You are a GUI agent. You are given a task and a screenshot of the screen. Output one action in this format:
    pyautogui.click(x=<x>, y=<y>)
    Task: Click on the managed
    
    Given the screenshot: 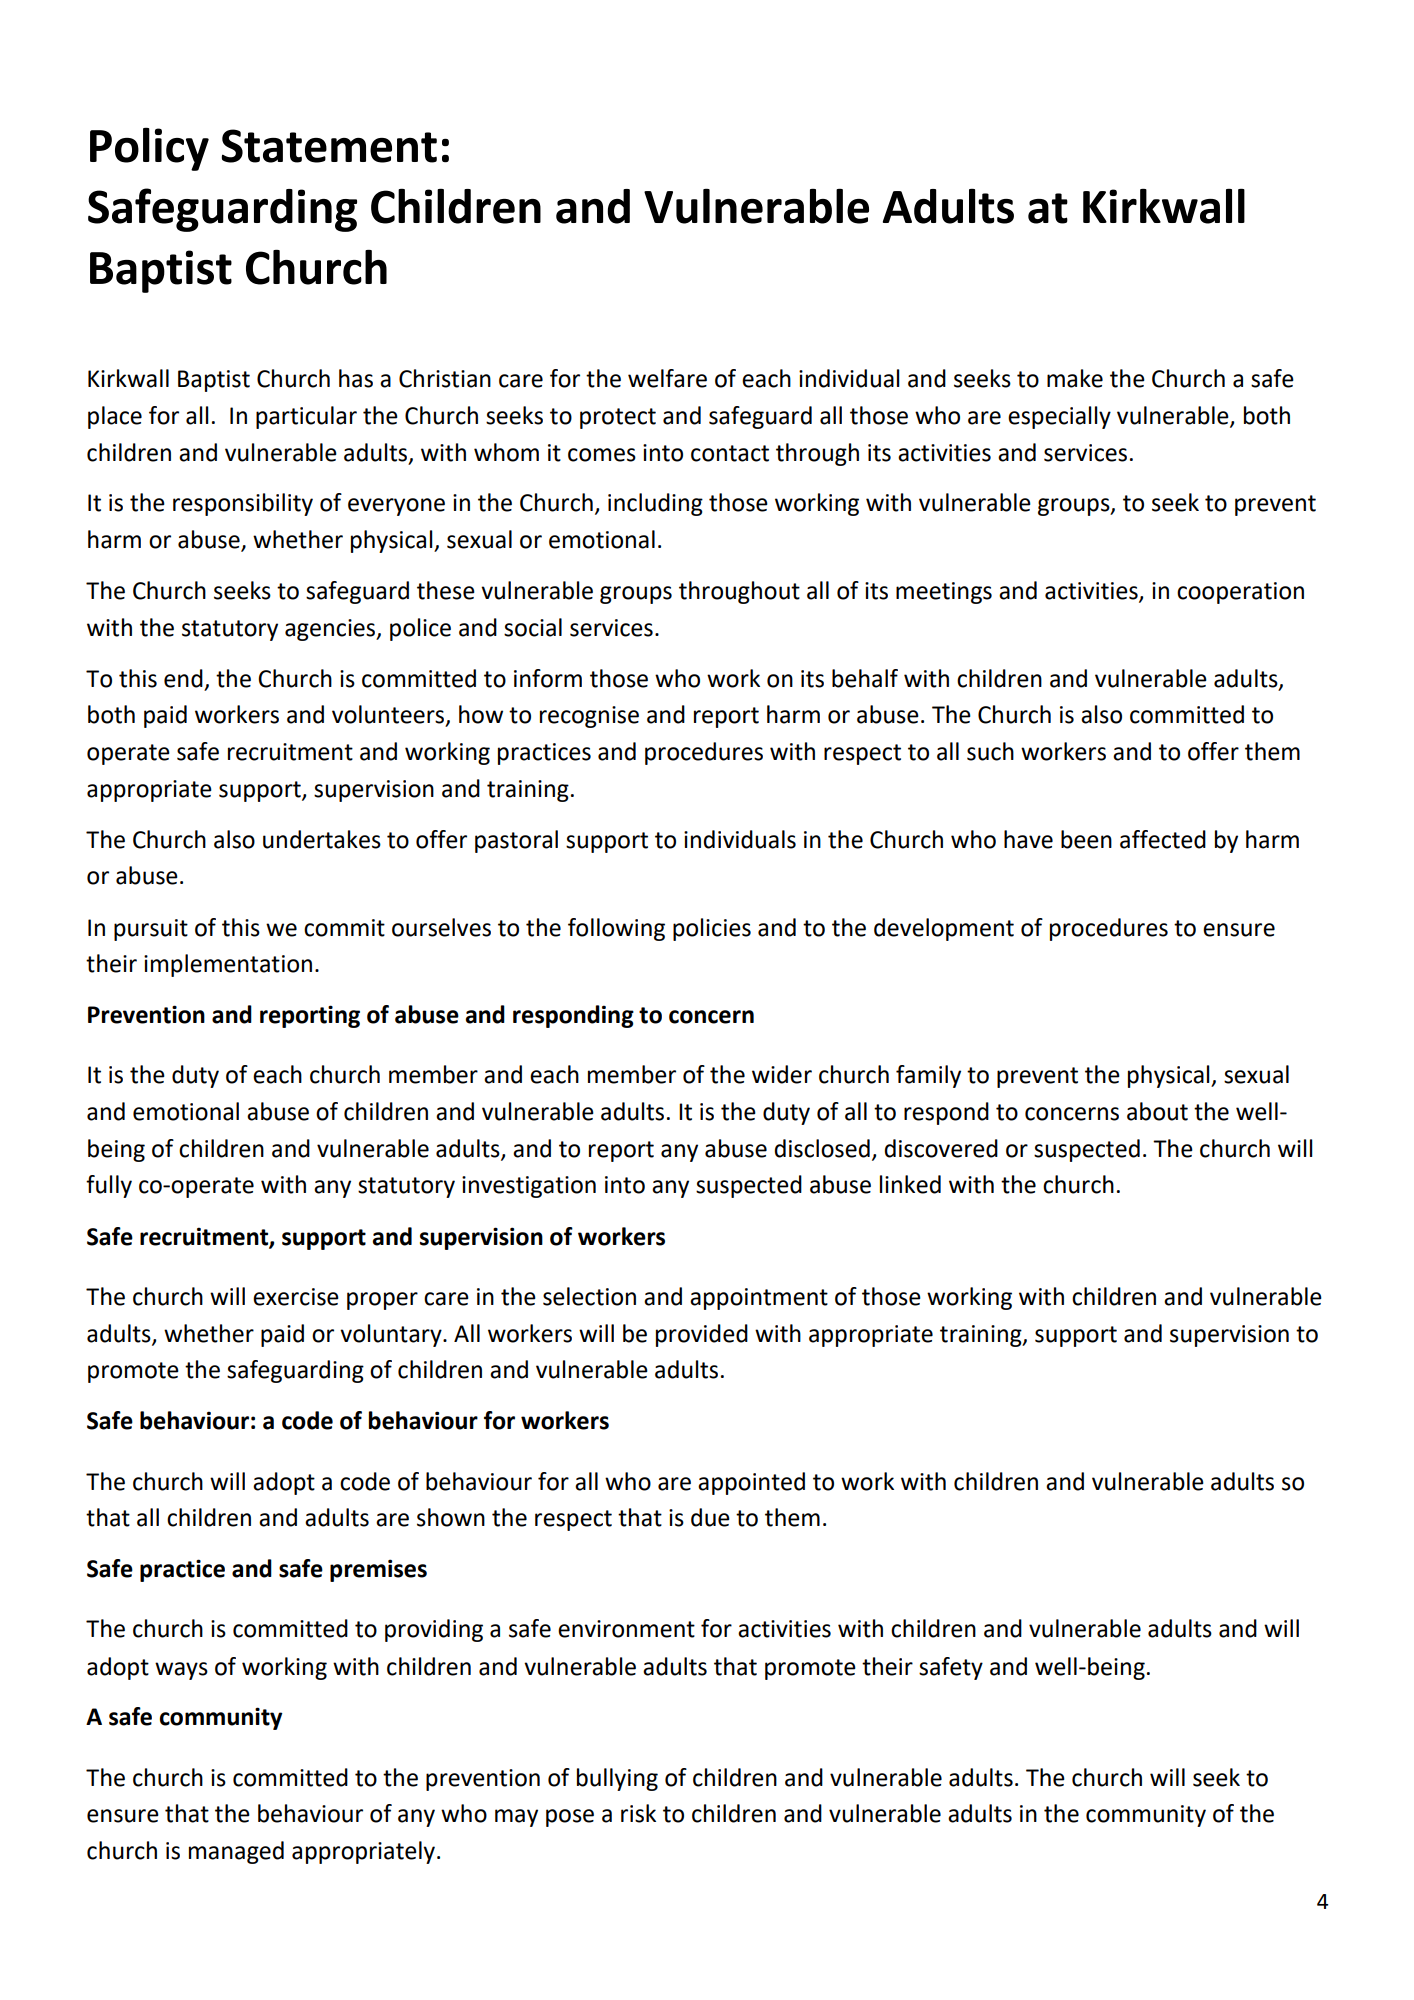 What is the action you would take?
    pyautogui.click(x=236, y=1852)
